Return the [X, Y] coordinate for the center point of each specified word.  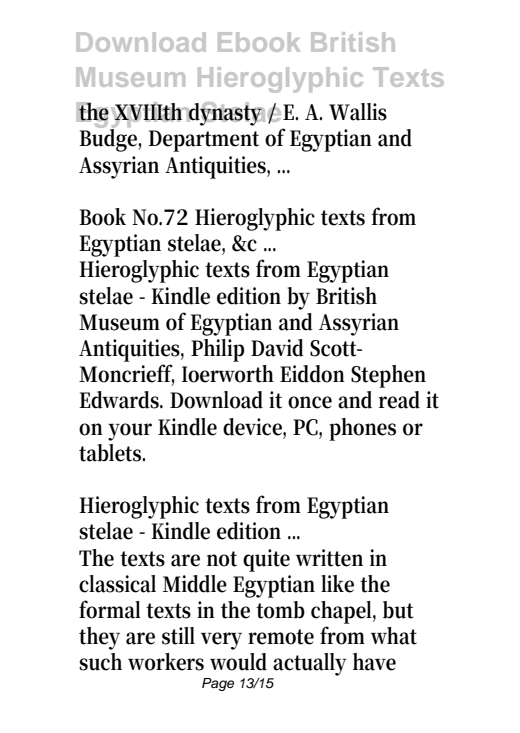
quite [266, 560]
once [310, 402]
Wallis [358, 112]
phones [362, 429]
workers [166, 662]
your [130, 432]
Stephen [388, 376]
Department [203, 141]
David [277, 348]
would [238, 662]
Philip [217, 350]
